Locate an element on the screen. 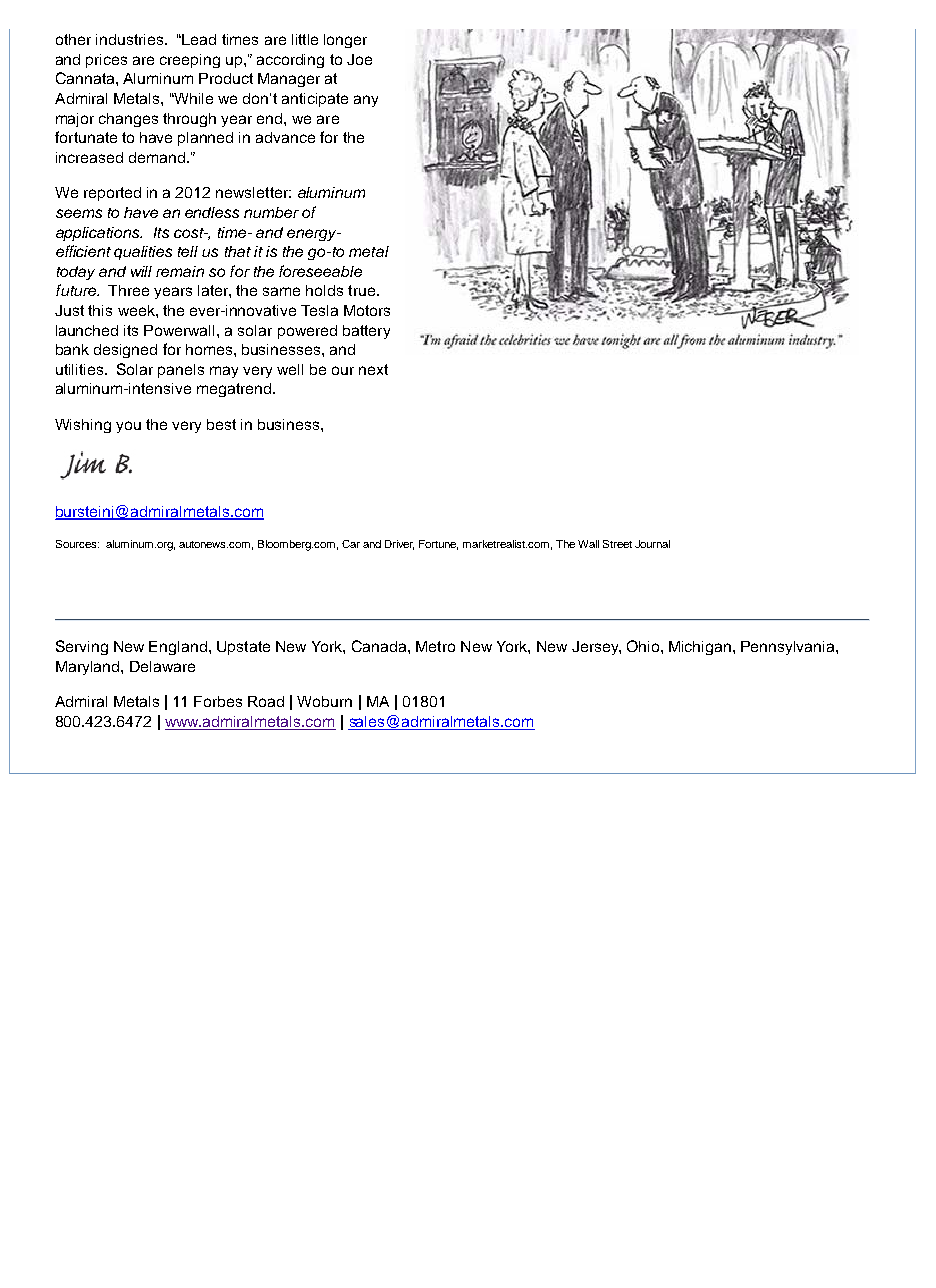 The image size is (936, 1288). Delaware is located at coordinates (162, 666).
